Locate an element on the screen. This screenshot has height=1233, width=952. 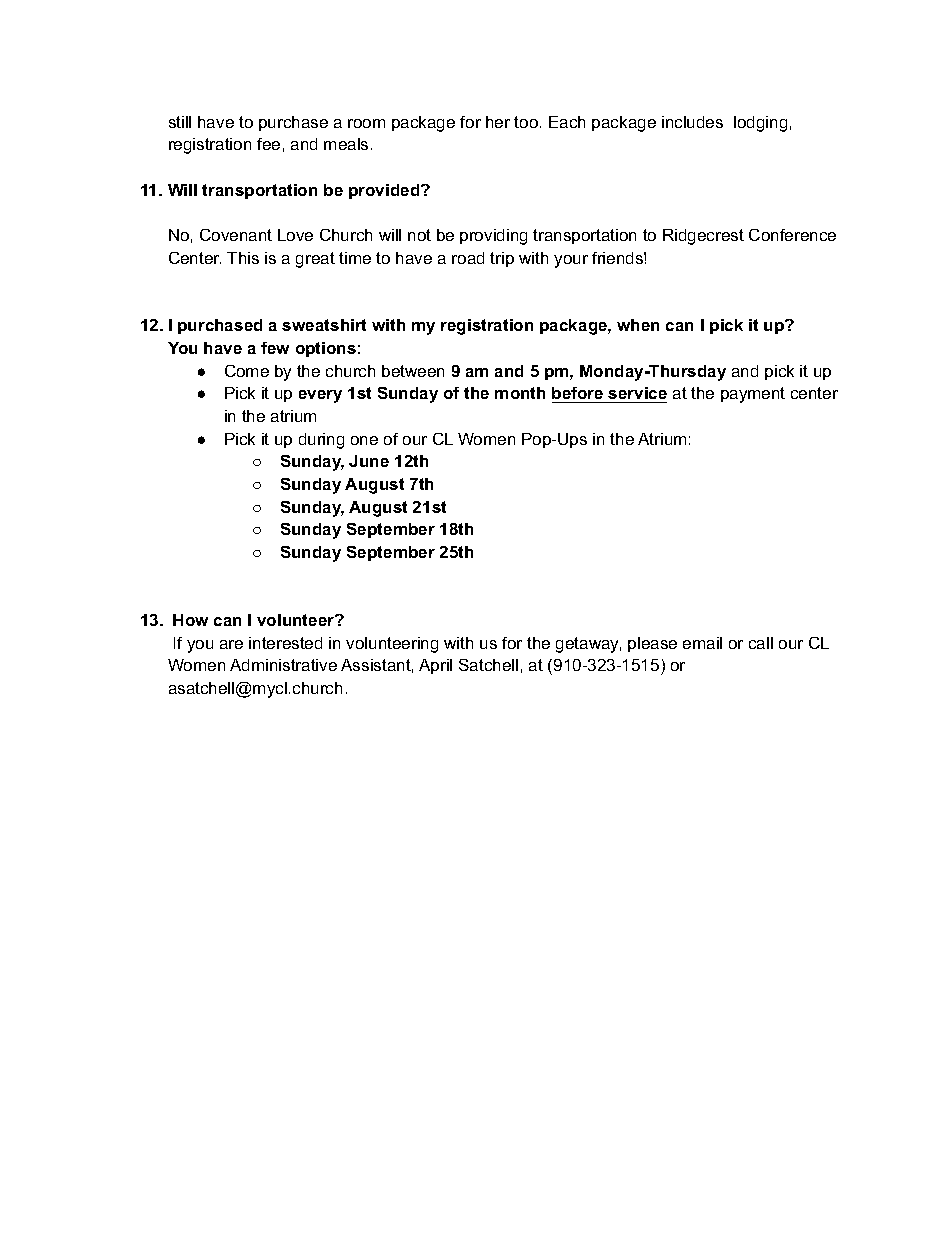
are is located at coordinates (231, 644).
